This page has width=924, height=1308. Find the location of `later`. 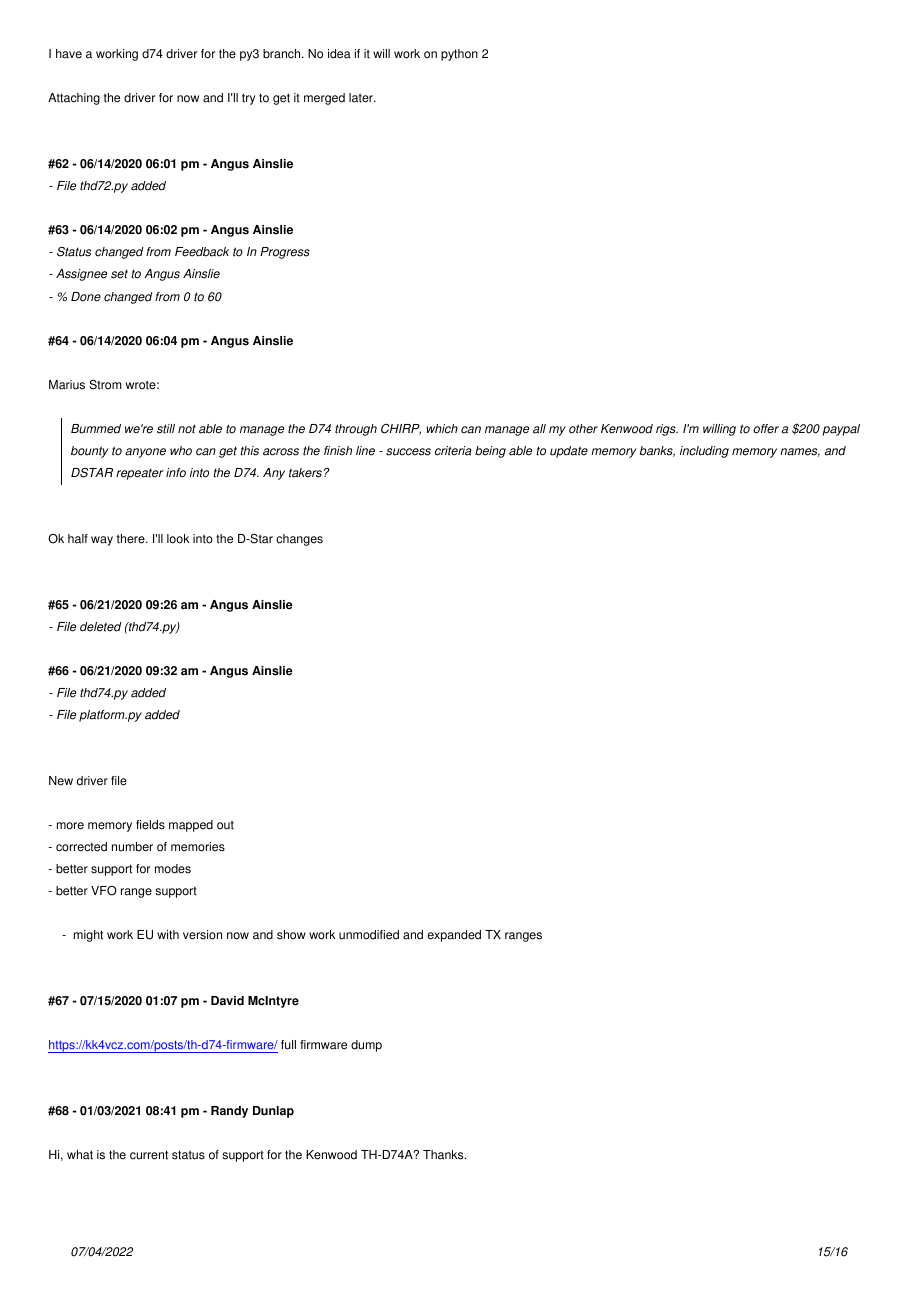

later is located at coordinates (362, 98).
